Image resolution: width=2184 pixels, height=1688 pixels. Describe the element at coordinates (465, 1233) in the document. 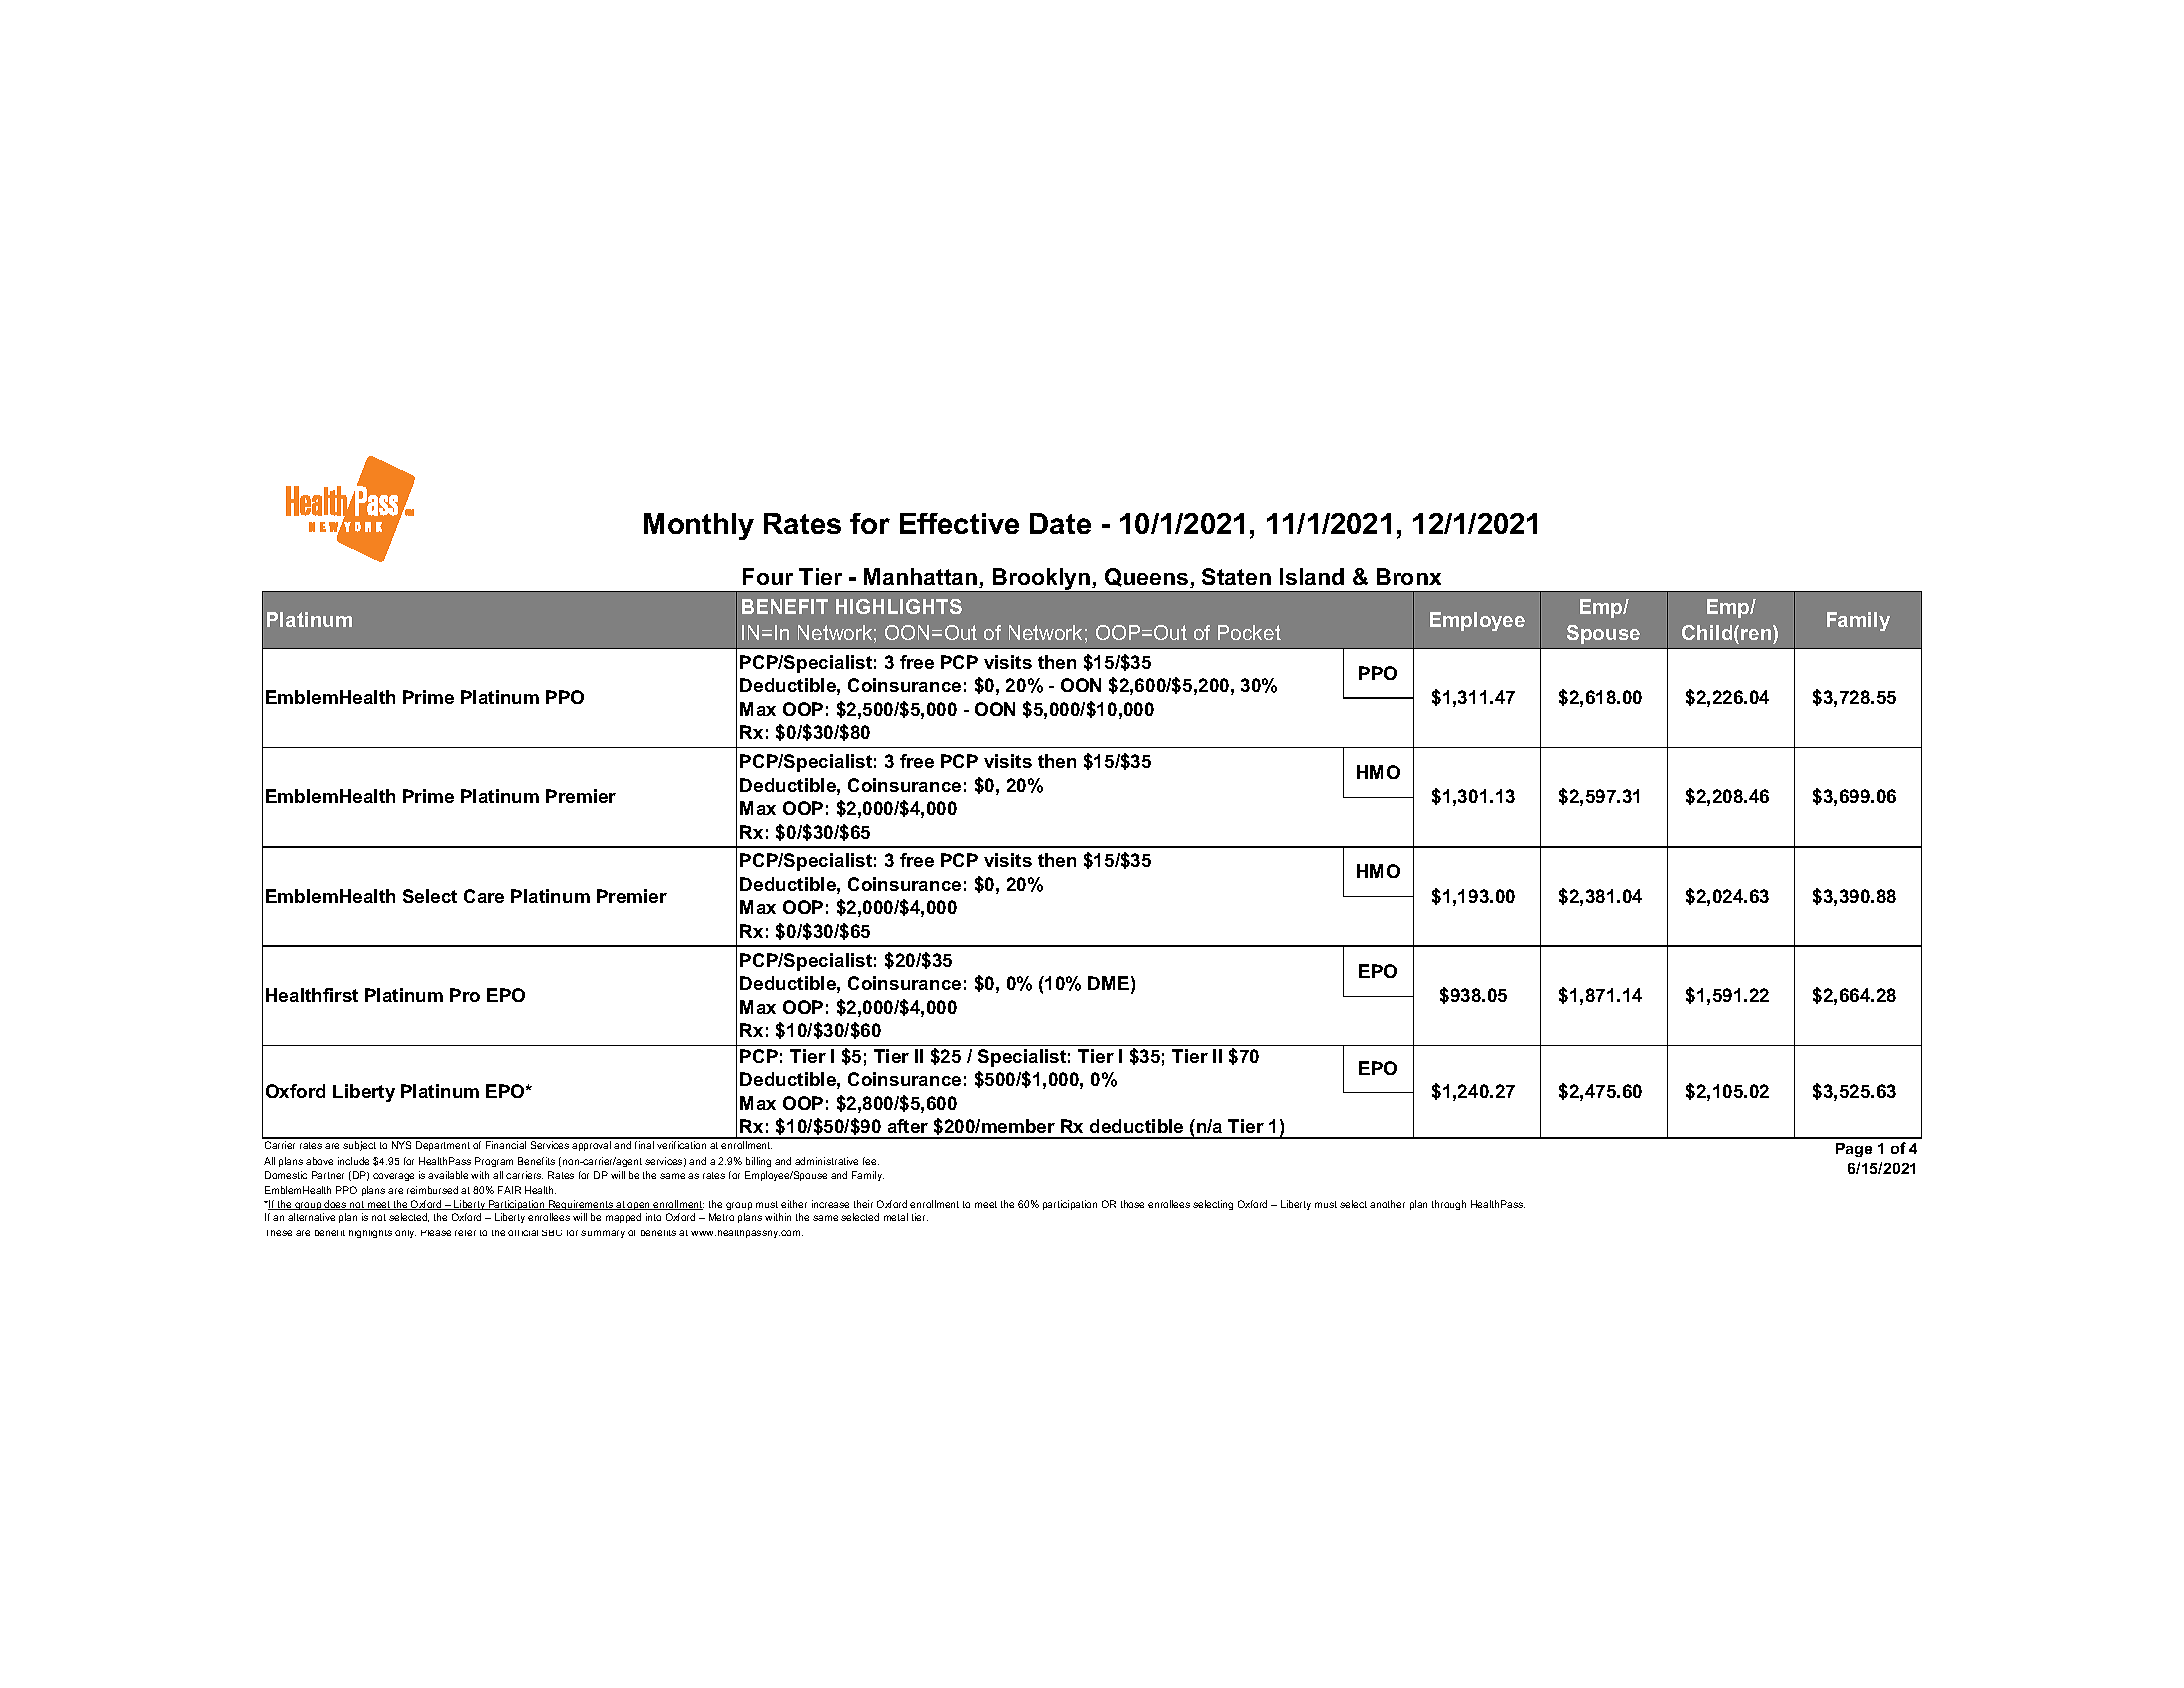

I see `refer` at that location.
